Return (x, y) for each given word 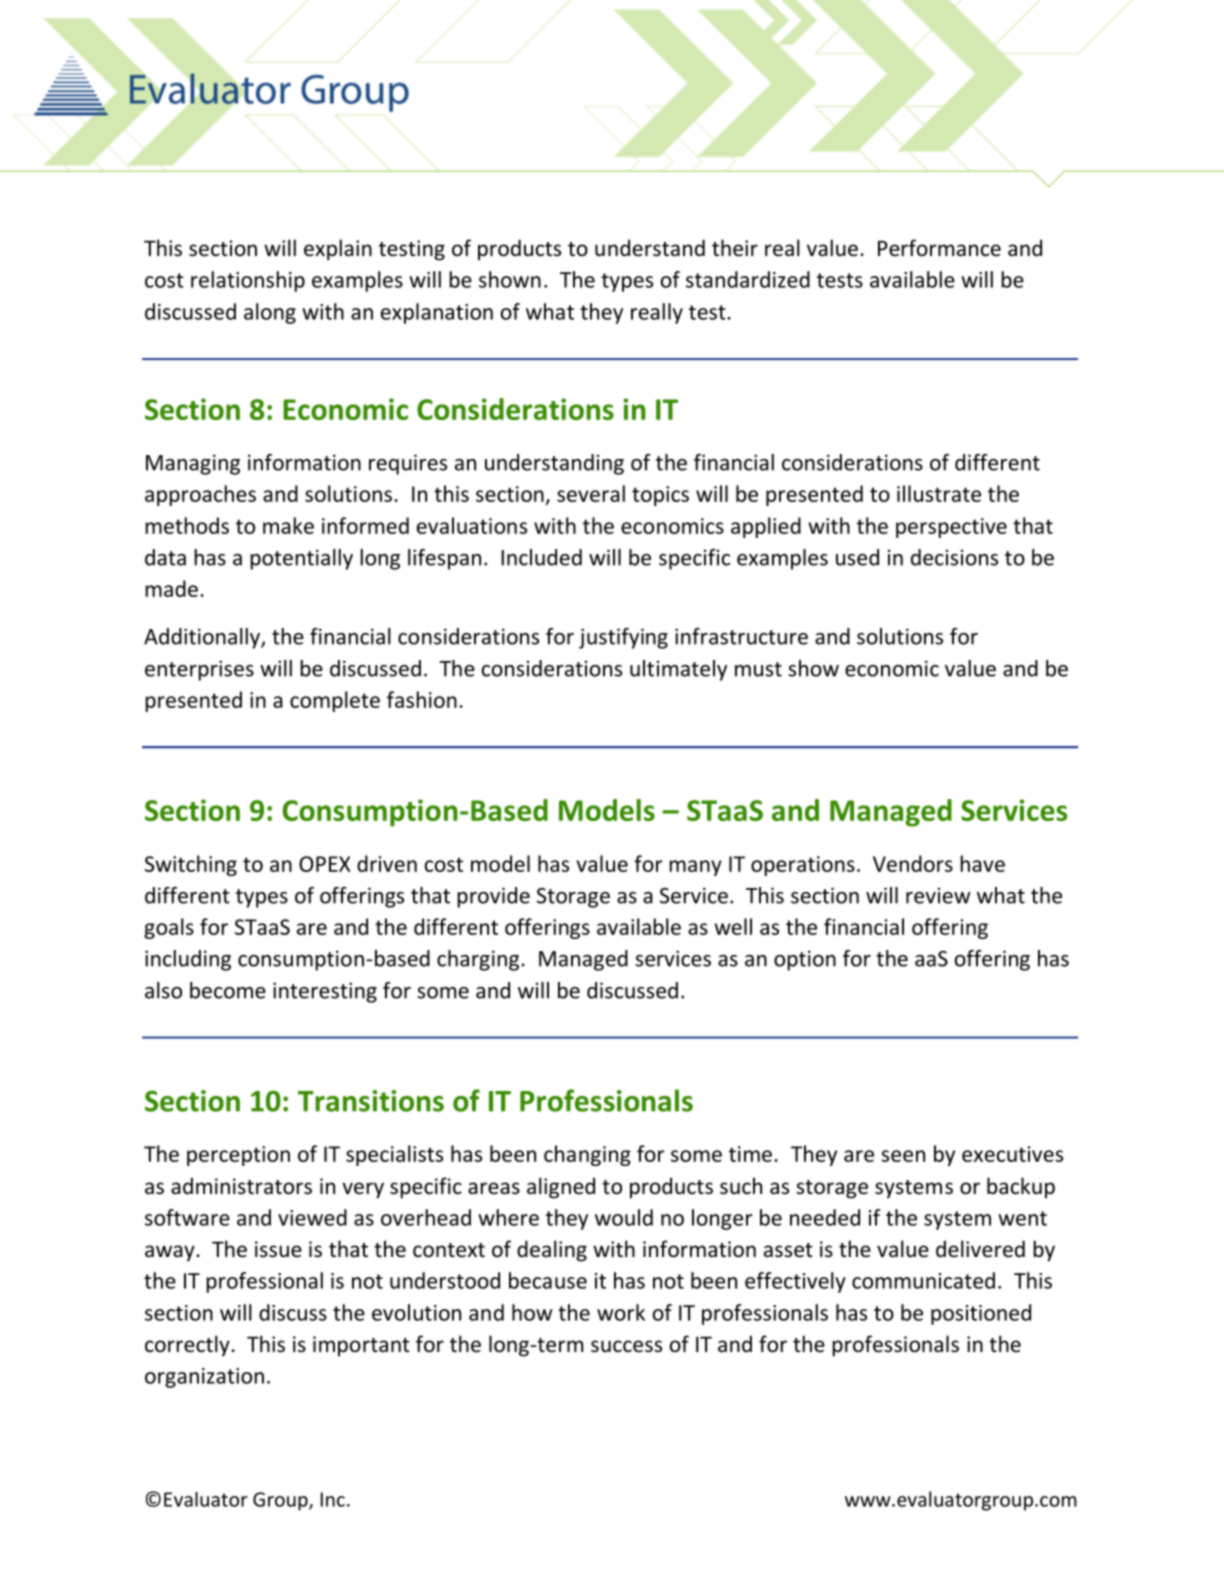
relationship (248, 281)
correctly (188, 1346)
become (228, 990)
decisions (954, 557)
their (735, 248)
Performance (939, 248)
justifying (623, 638)
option (805, 960)
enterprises (199, 670)
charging (478, 960)
